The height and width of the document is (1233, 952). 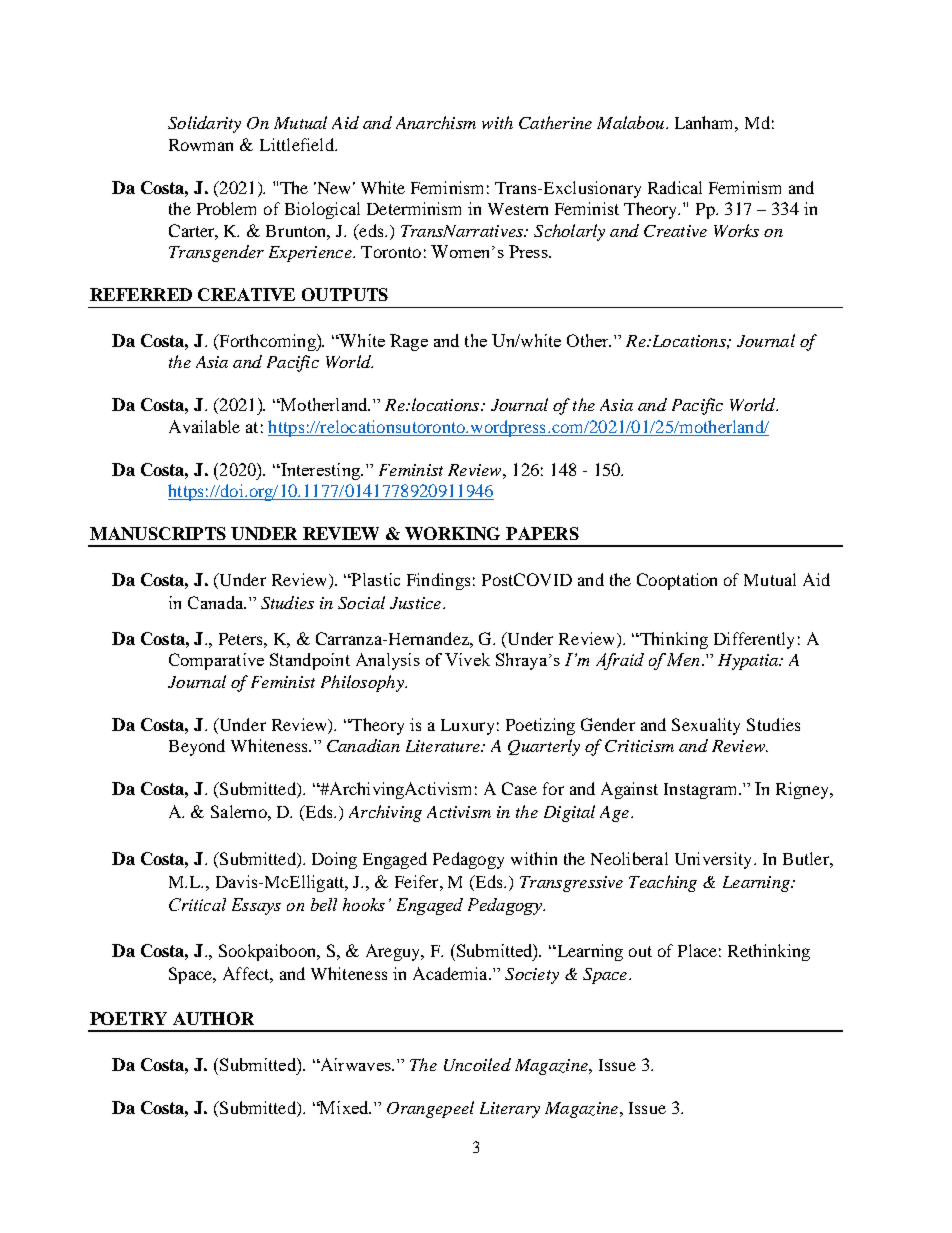 I want to click on Radical, so click(x=675, y=187).
